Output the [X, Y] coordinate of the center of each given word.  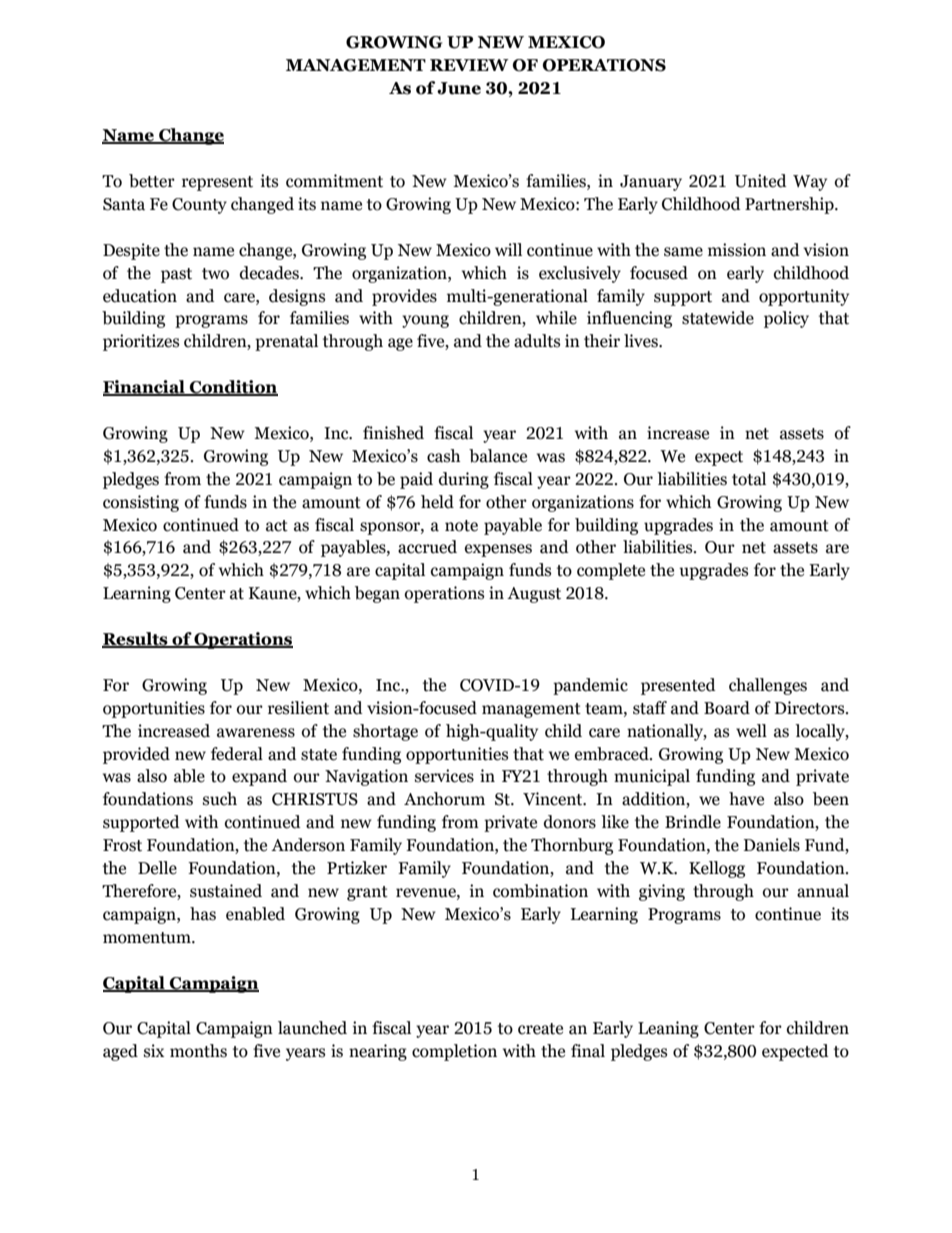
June [459, 88]
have [746, 799]
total [749, 479]
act [277, 526]
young [425, 321]
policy [786, 319]
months [198, 1051]
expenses [498, 550]
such [220, 799]
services [444, 776]
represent [217, 183]
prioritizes [141, 342]
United [761, 181]
